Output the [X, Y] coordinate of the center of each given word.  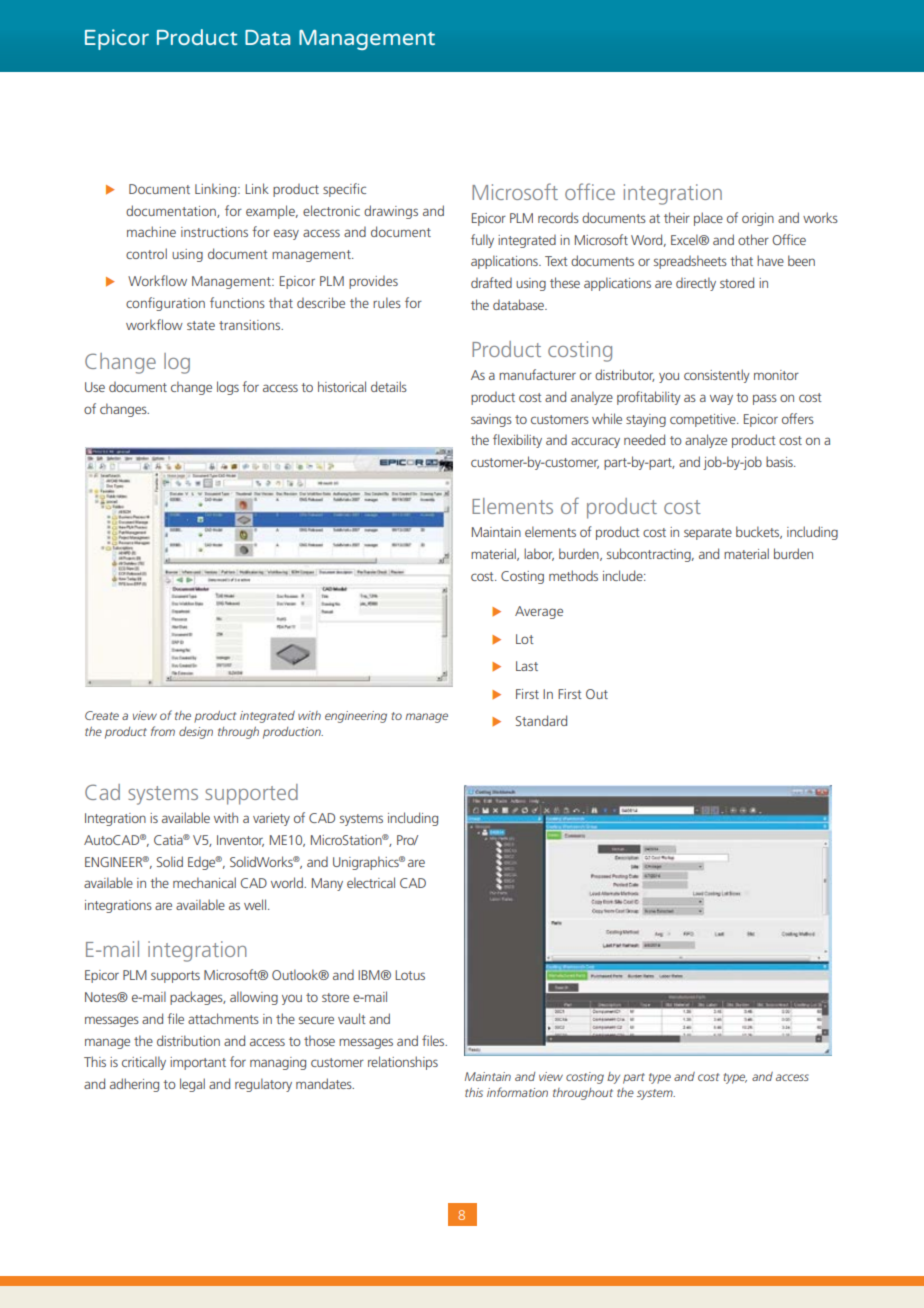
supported [251, 794]
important [198, 1063]
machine [151, 231]
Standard [541, 720]
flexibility [517, 441]
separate [708, 534]
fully [482, 241]
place [708, 219]
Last [527, 666]
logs [228, 388]
